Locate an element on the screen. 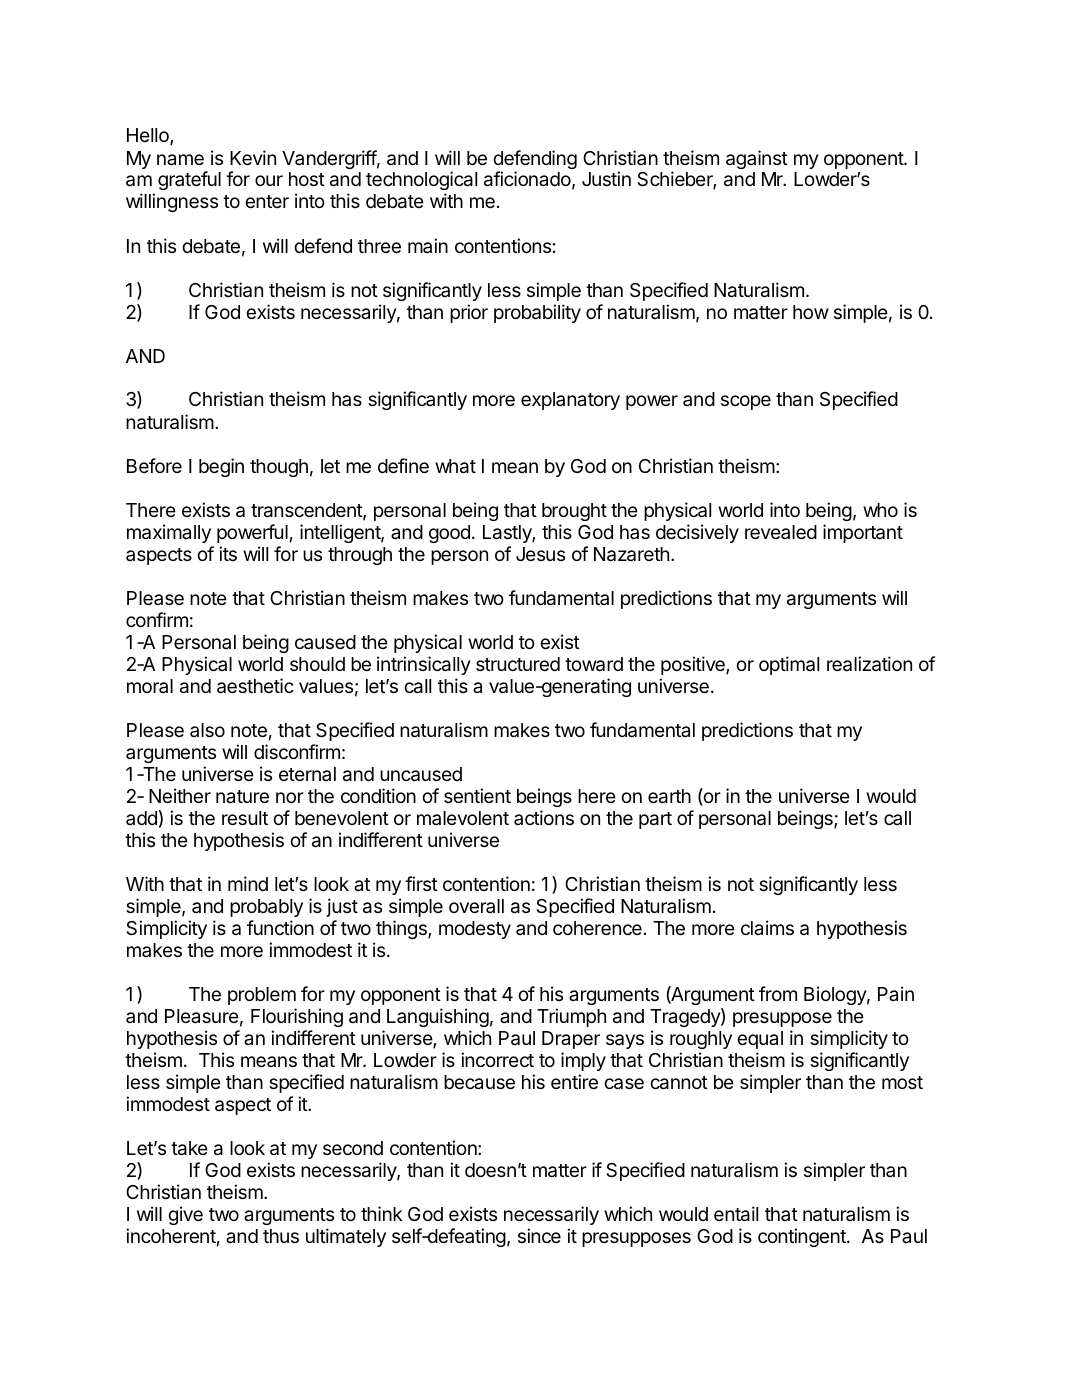 This screenshot has height=1379, width=1066. revealed is located at coordinates (781, 532).
